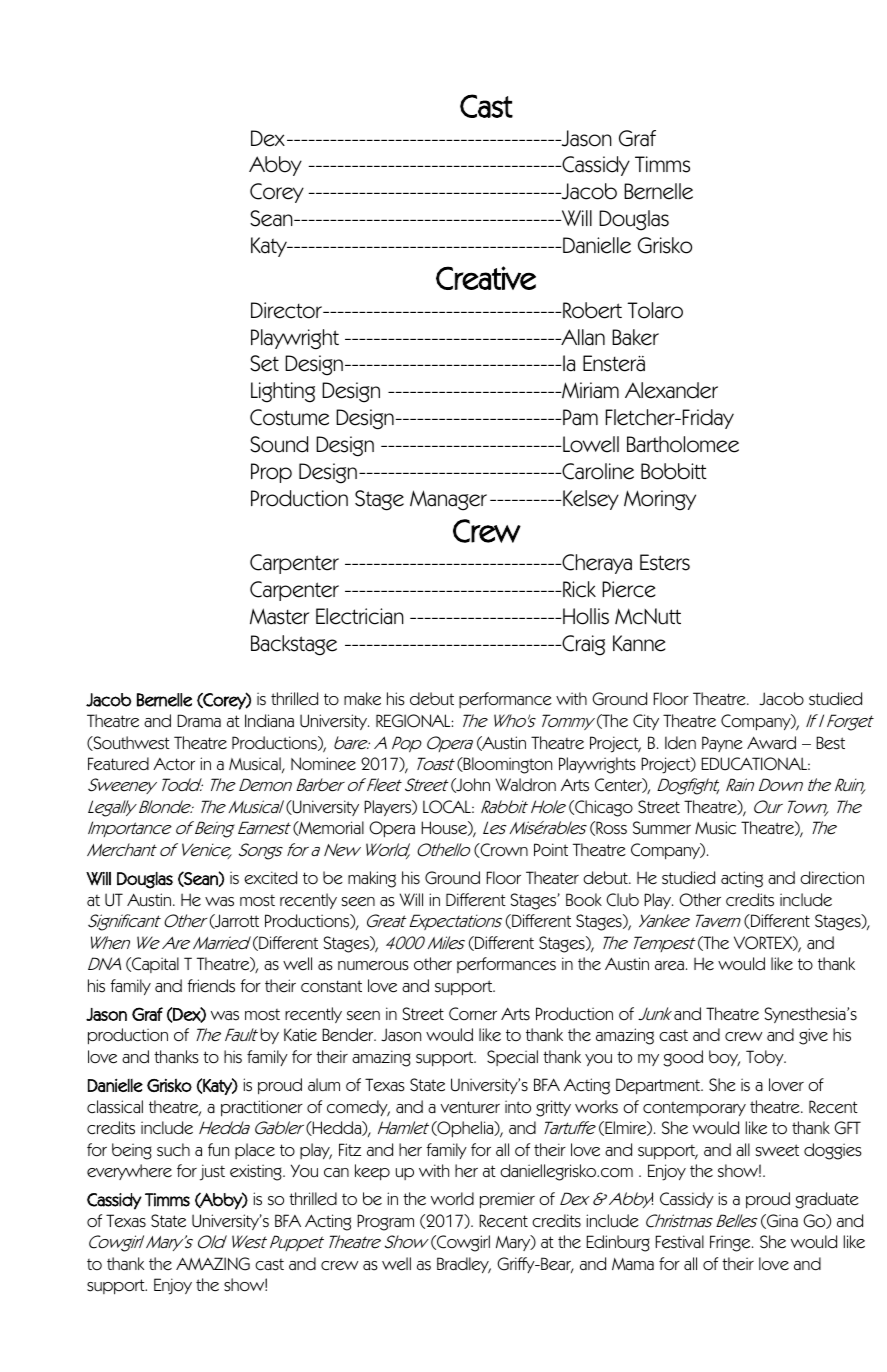 Image resolution: width=887 pixels, height=1372 pixels. I want to click on just, so click(212, 1172).
